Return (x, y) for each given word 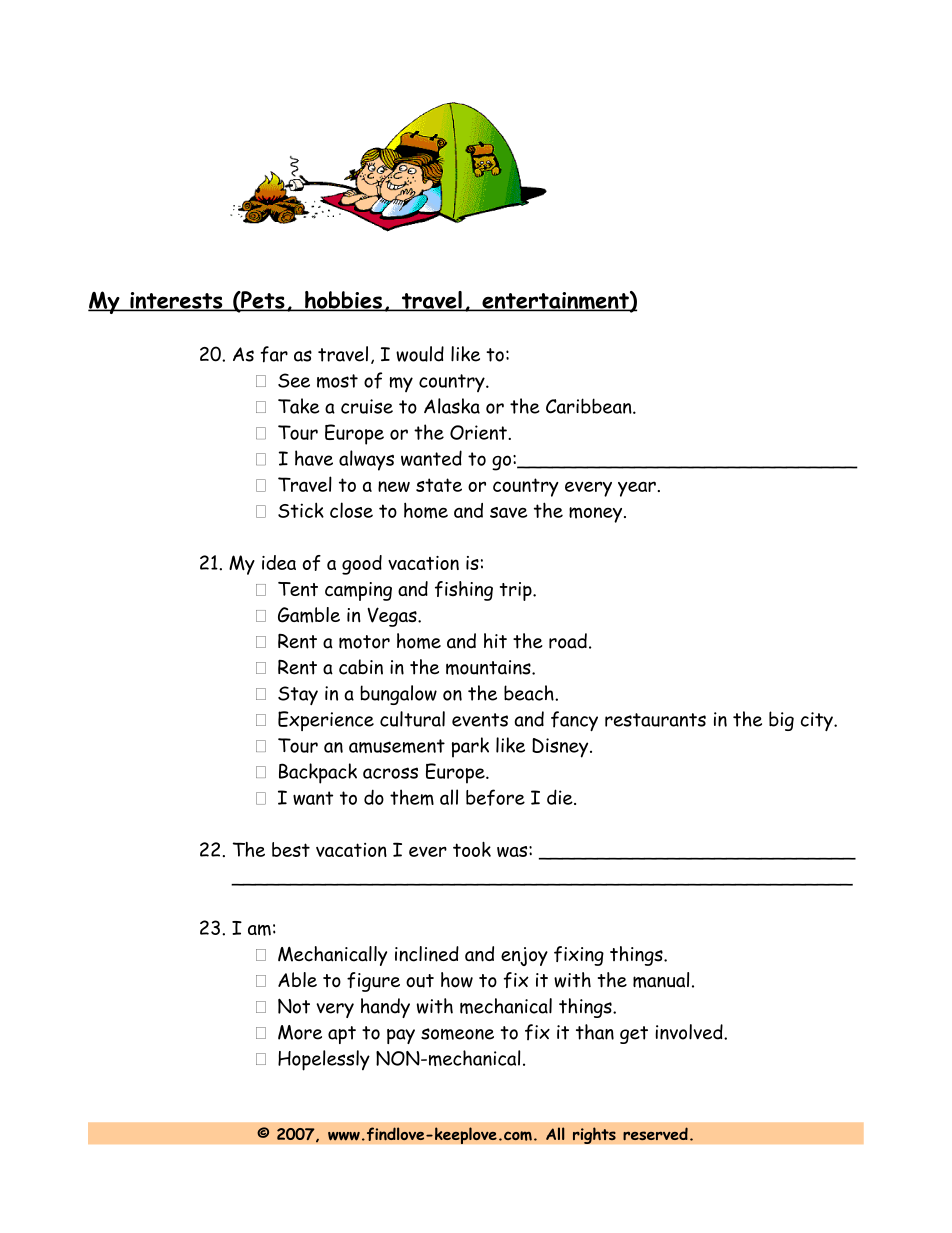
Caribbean (590, 406)
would (420, 354)
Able (297, 979)
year (637, 489)
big (781, 721)
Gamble (309, 615)
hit (495, 641)
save (509, 512)
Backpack (318, 773)
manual (661, 980)
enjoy (524, 956)
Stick (301, 510)
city (818, 721)
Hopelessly (324, 1060)
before (495, 797)
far (274, 354)
